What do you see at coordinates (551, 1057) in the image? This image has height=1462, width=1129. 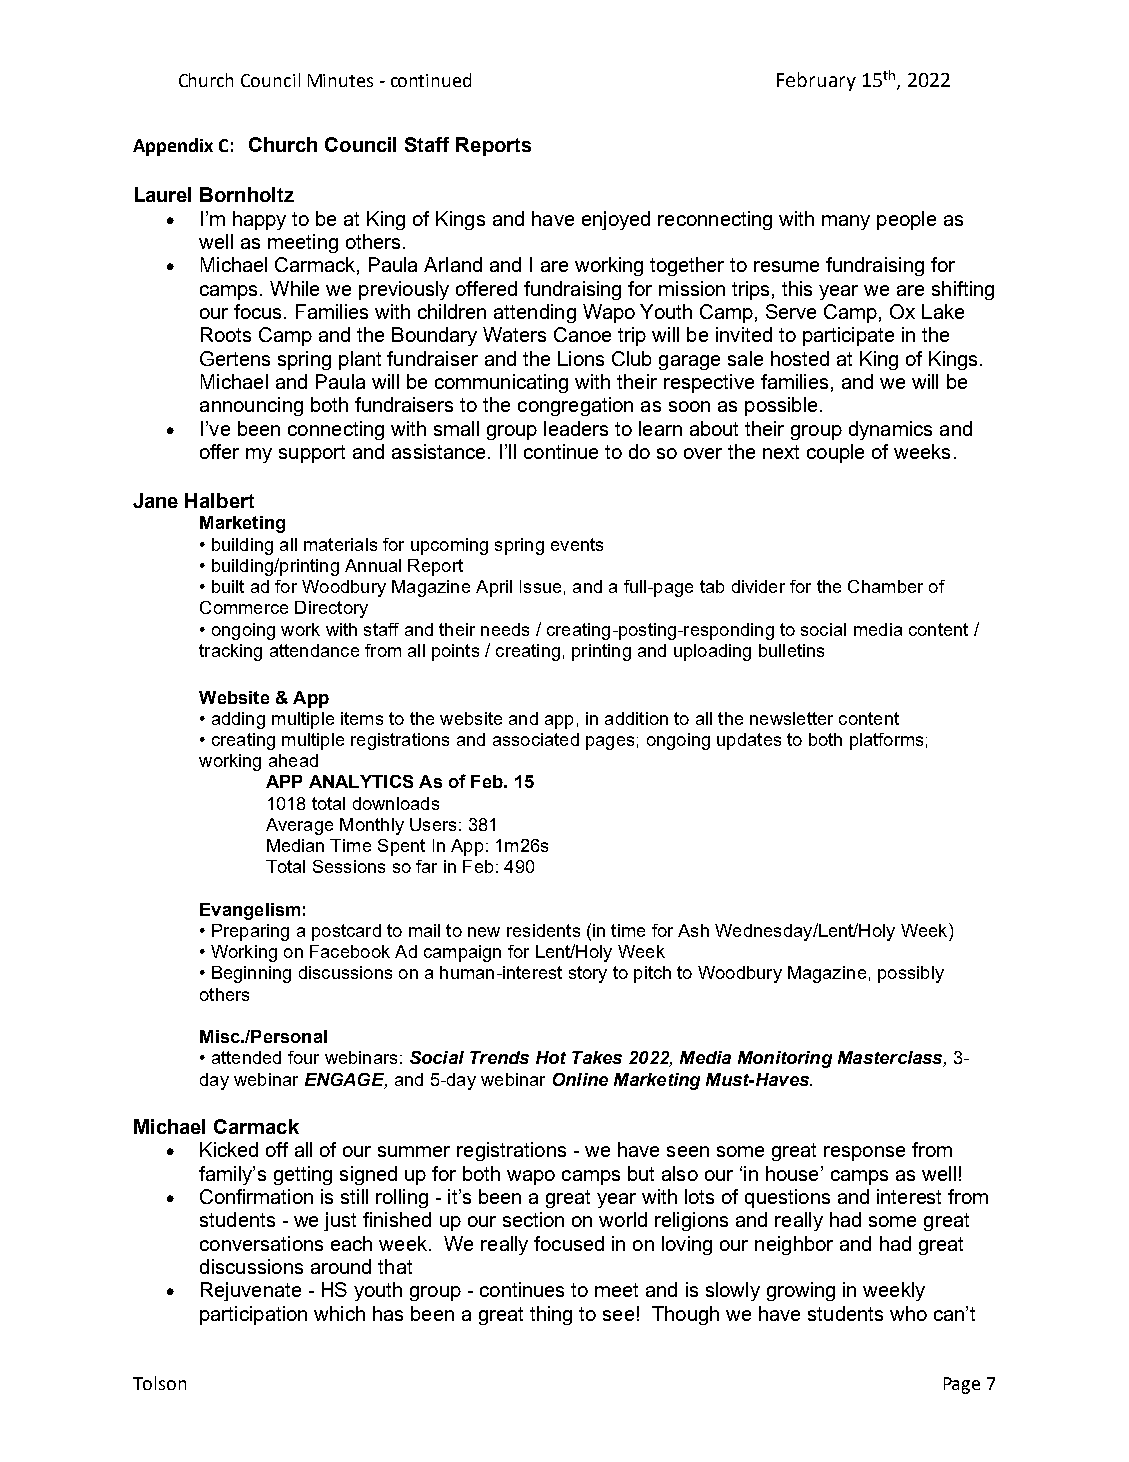 I see `Hot` at bounding box center [551, 1057].
